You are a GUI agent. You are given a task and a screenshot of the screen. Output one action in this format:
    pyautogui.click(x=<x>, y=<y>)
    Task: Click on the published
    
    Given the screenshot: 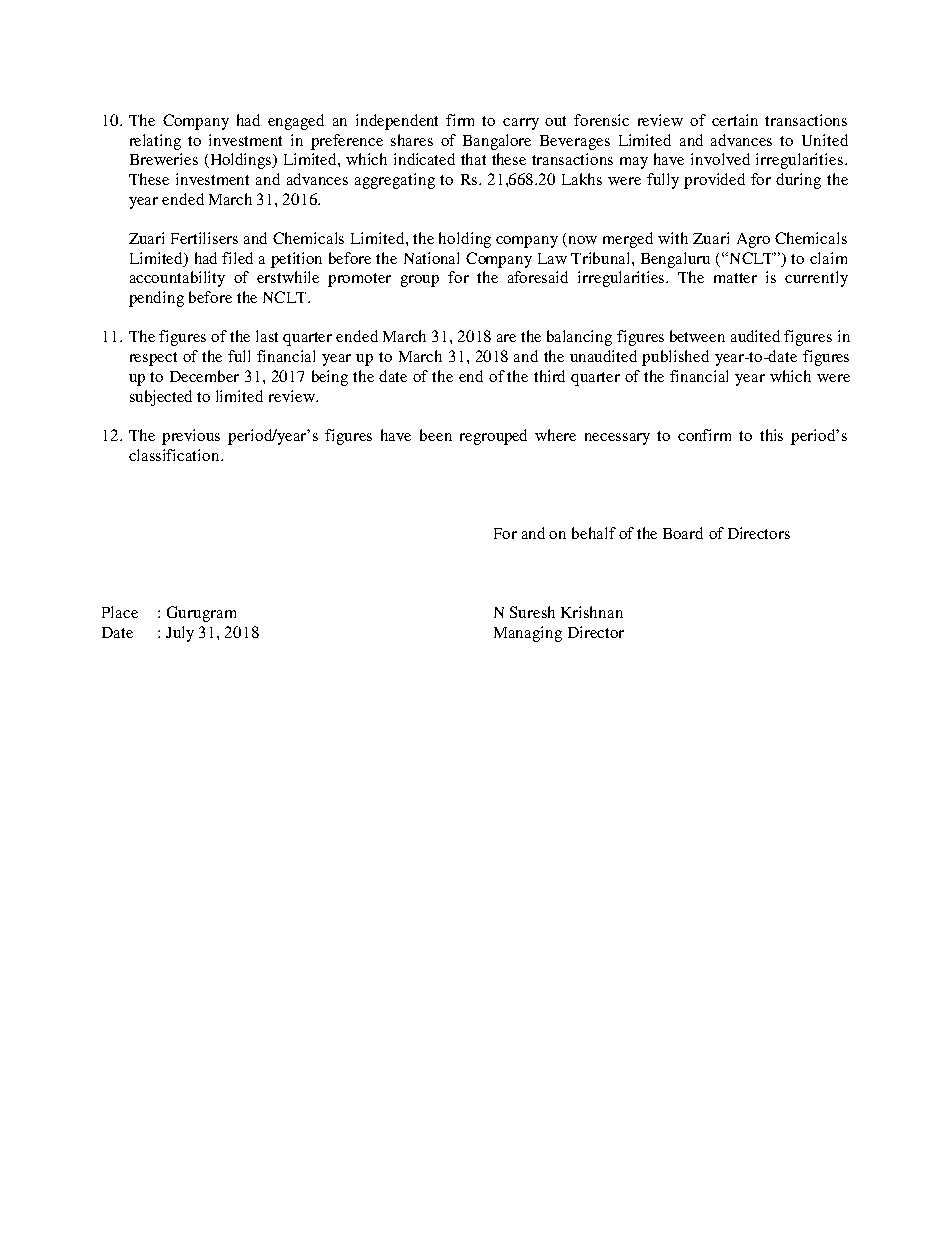 What is the action you would take?
    pyautogui.click(x=675, y=358)
